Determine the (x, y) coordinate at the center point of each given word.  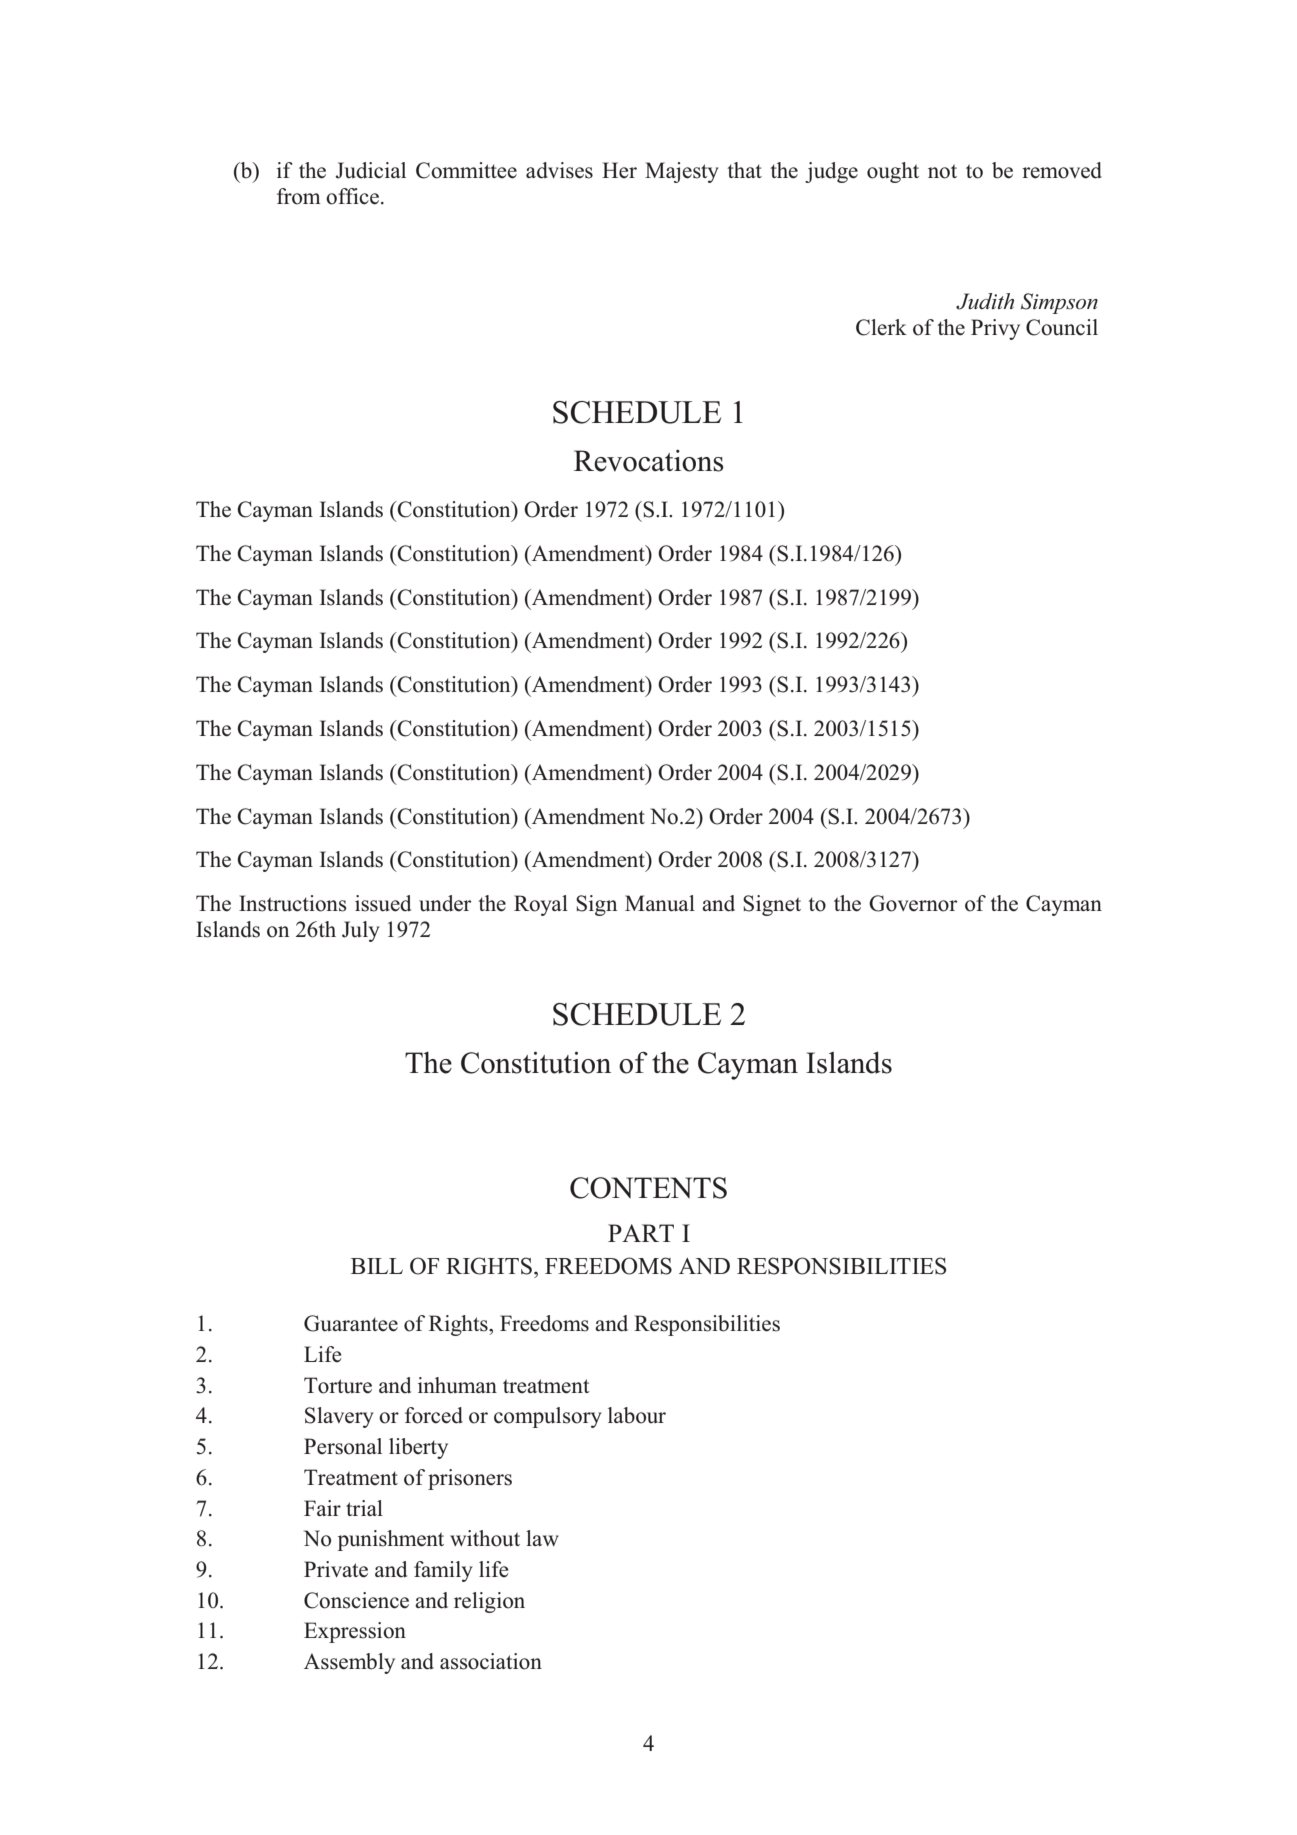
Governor (913, 903)
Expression (355, 1632)
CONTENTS (648, 1188)
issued (383, 903)
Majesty (682, 172)
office (352, 196)
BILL (377, 1266)
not (942, 171)
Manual (660, 903)
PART (641, 1233)
